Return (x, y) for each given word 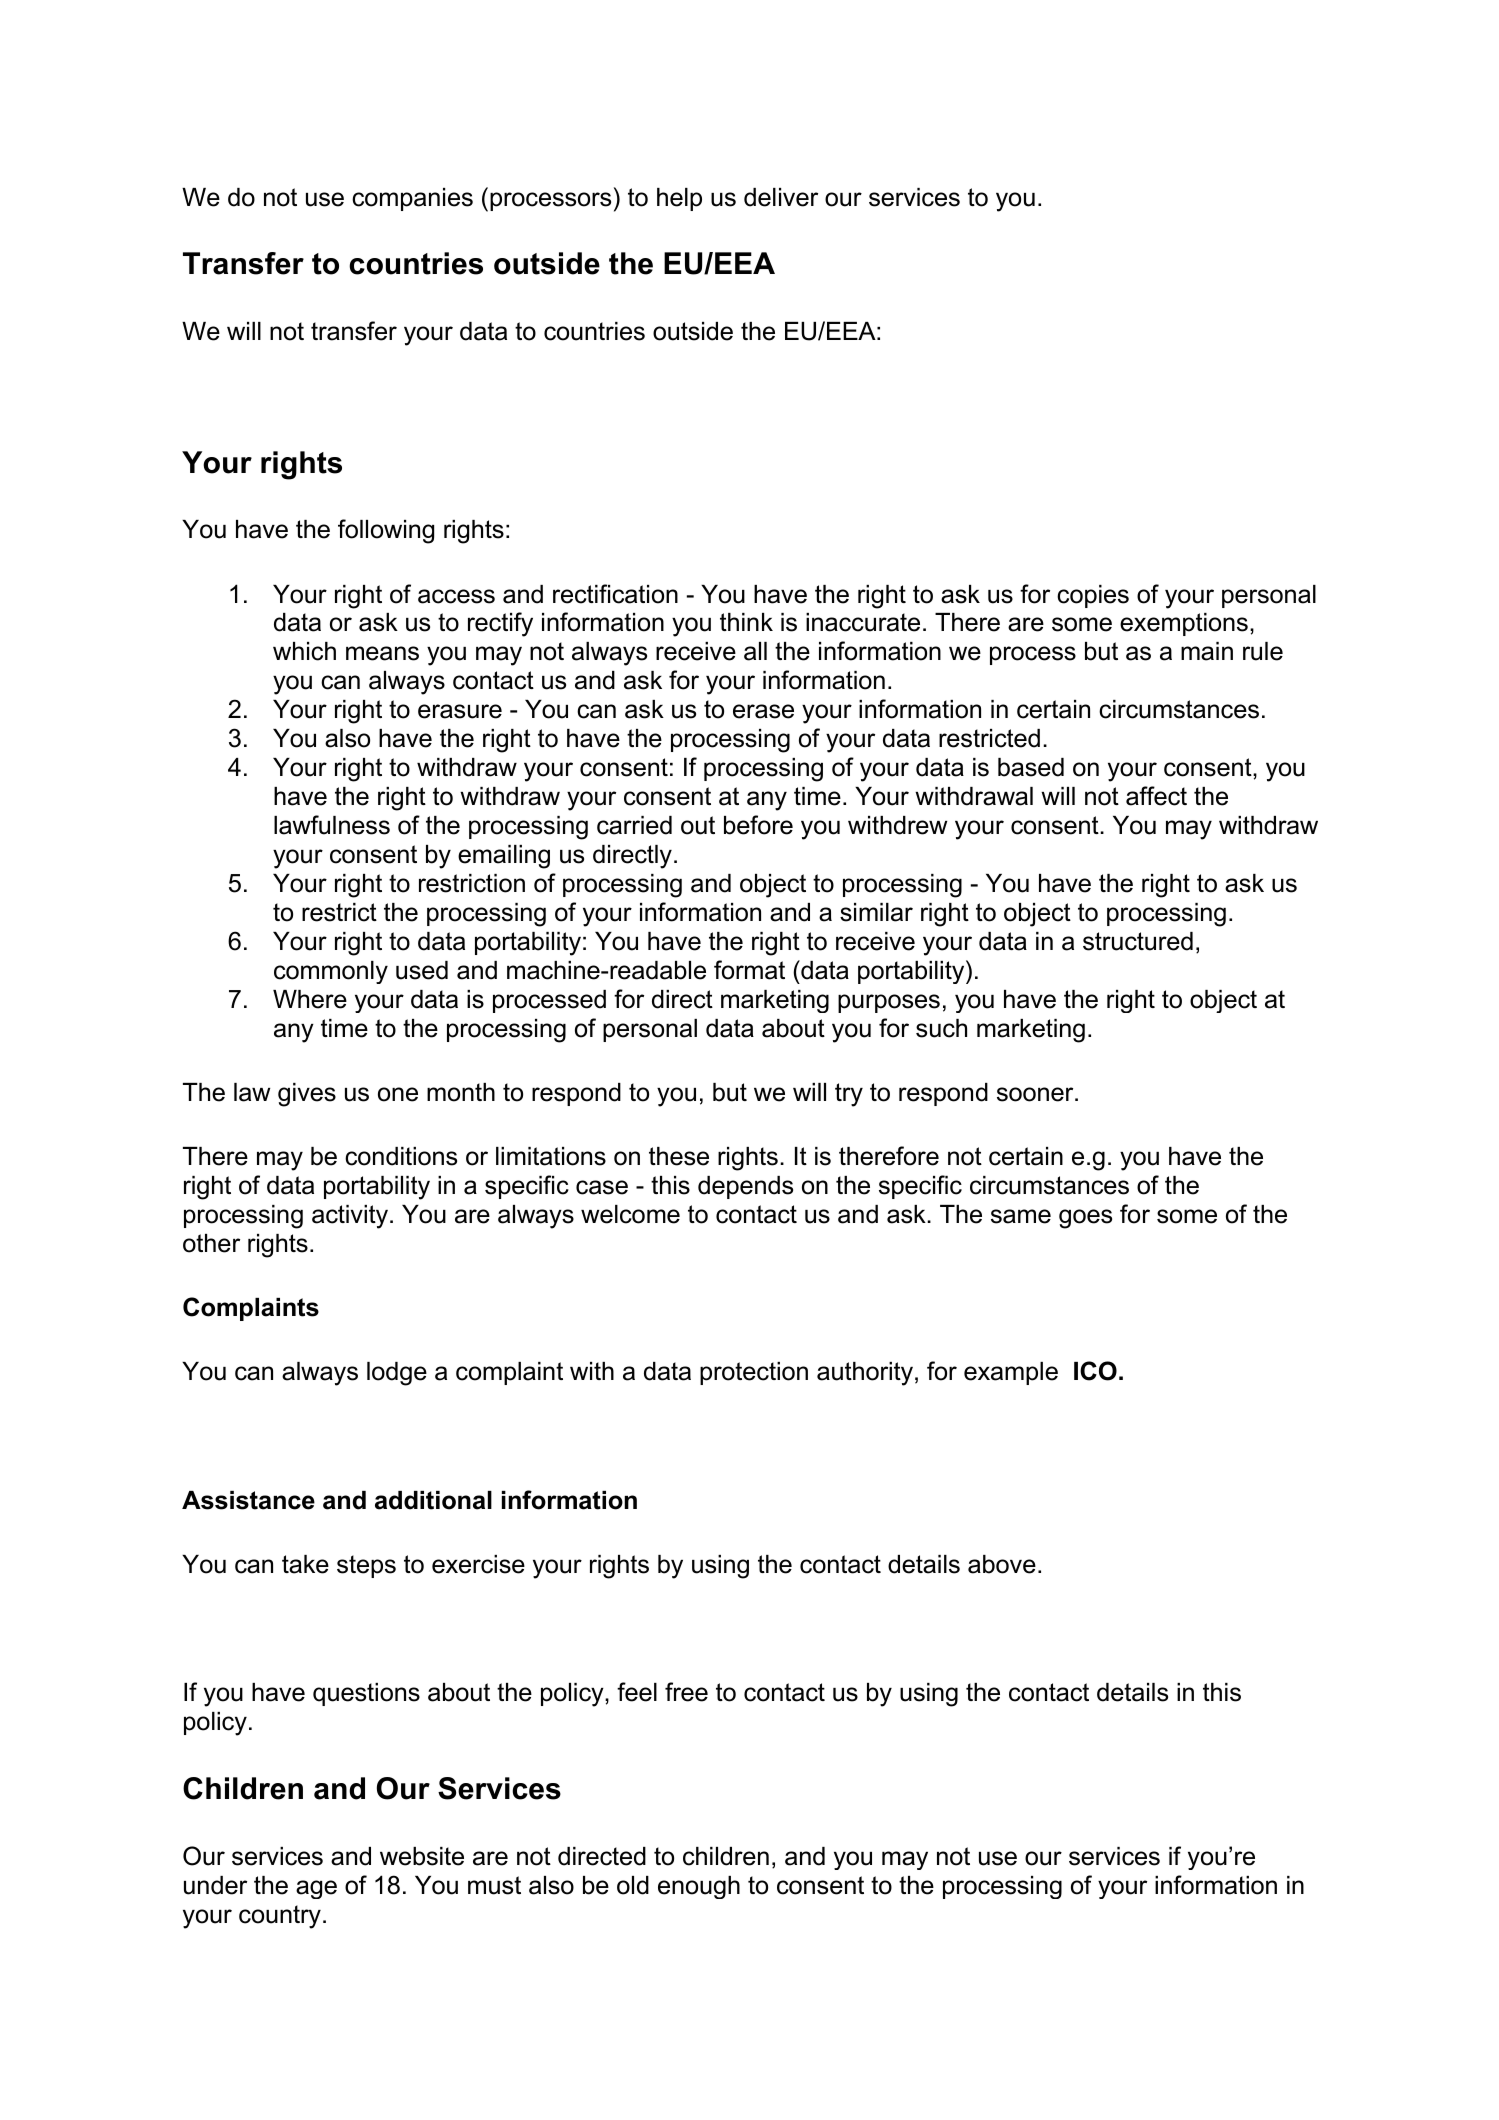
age (316, 1889)
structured (1138, 941)
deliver (781, 197)
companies (412, 199)
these (679, 1156)
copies (1093, 596)
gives (307, 1095)
